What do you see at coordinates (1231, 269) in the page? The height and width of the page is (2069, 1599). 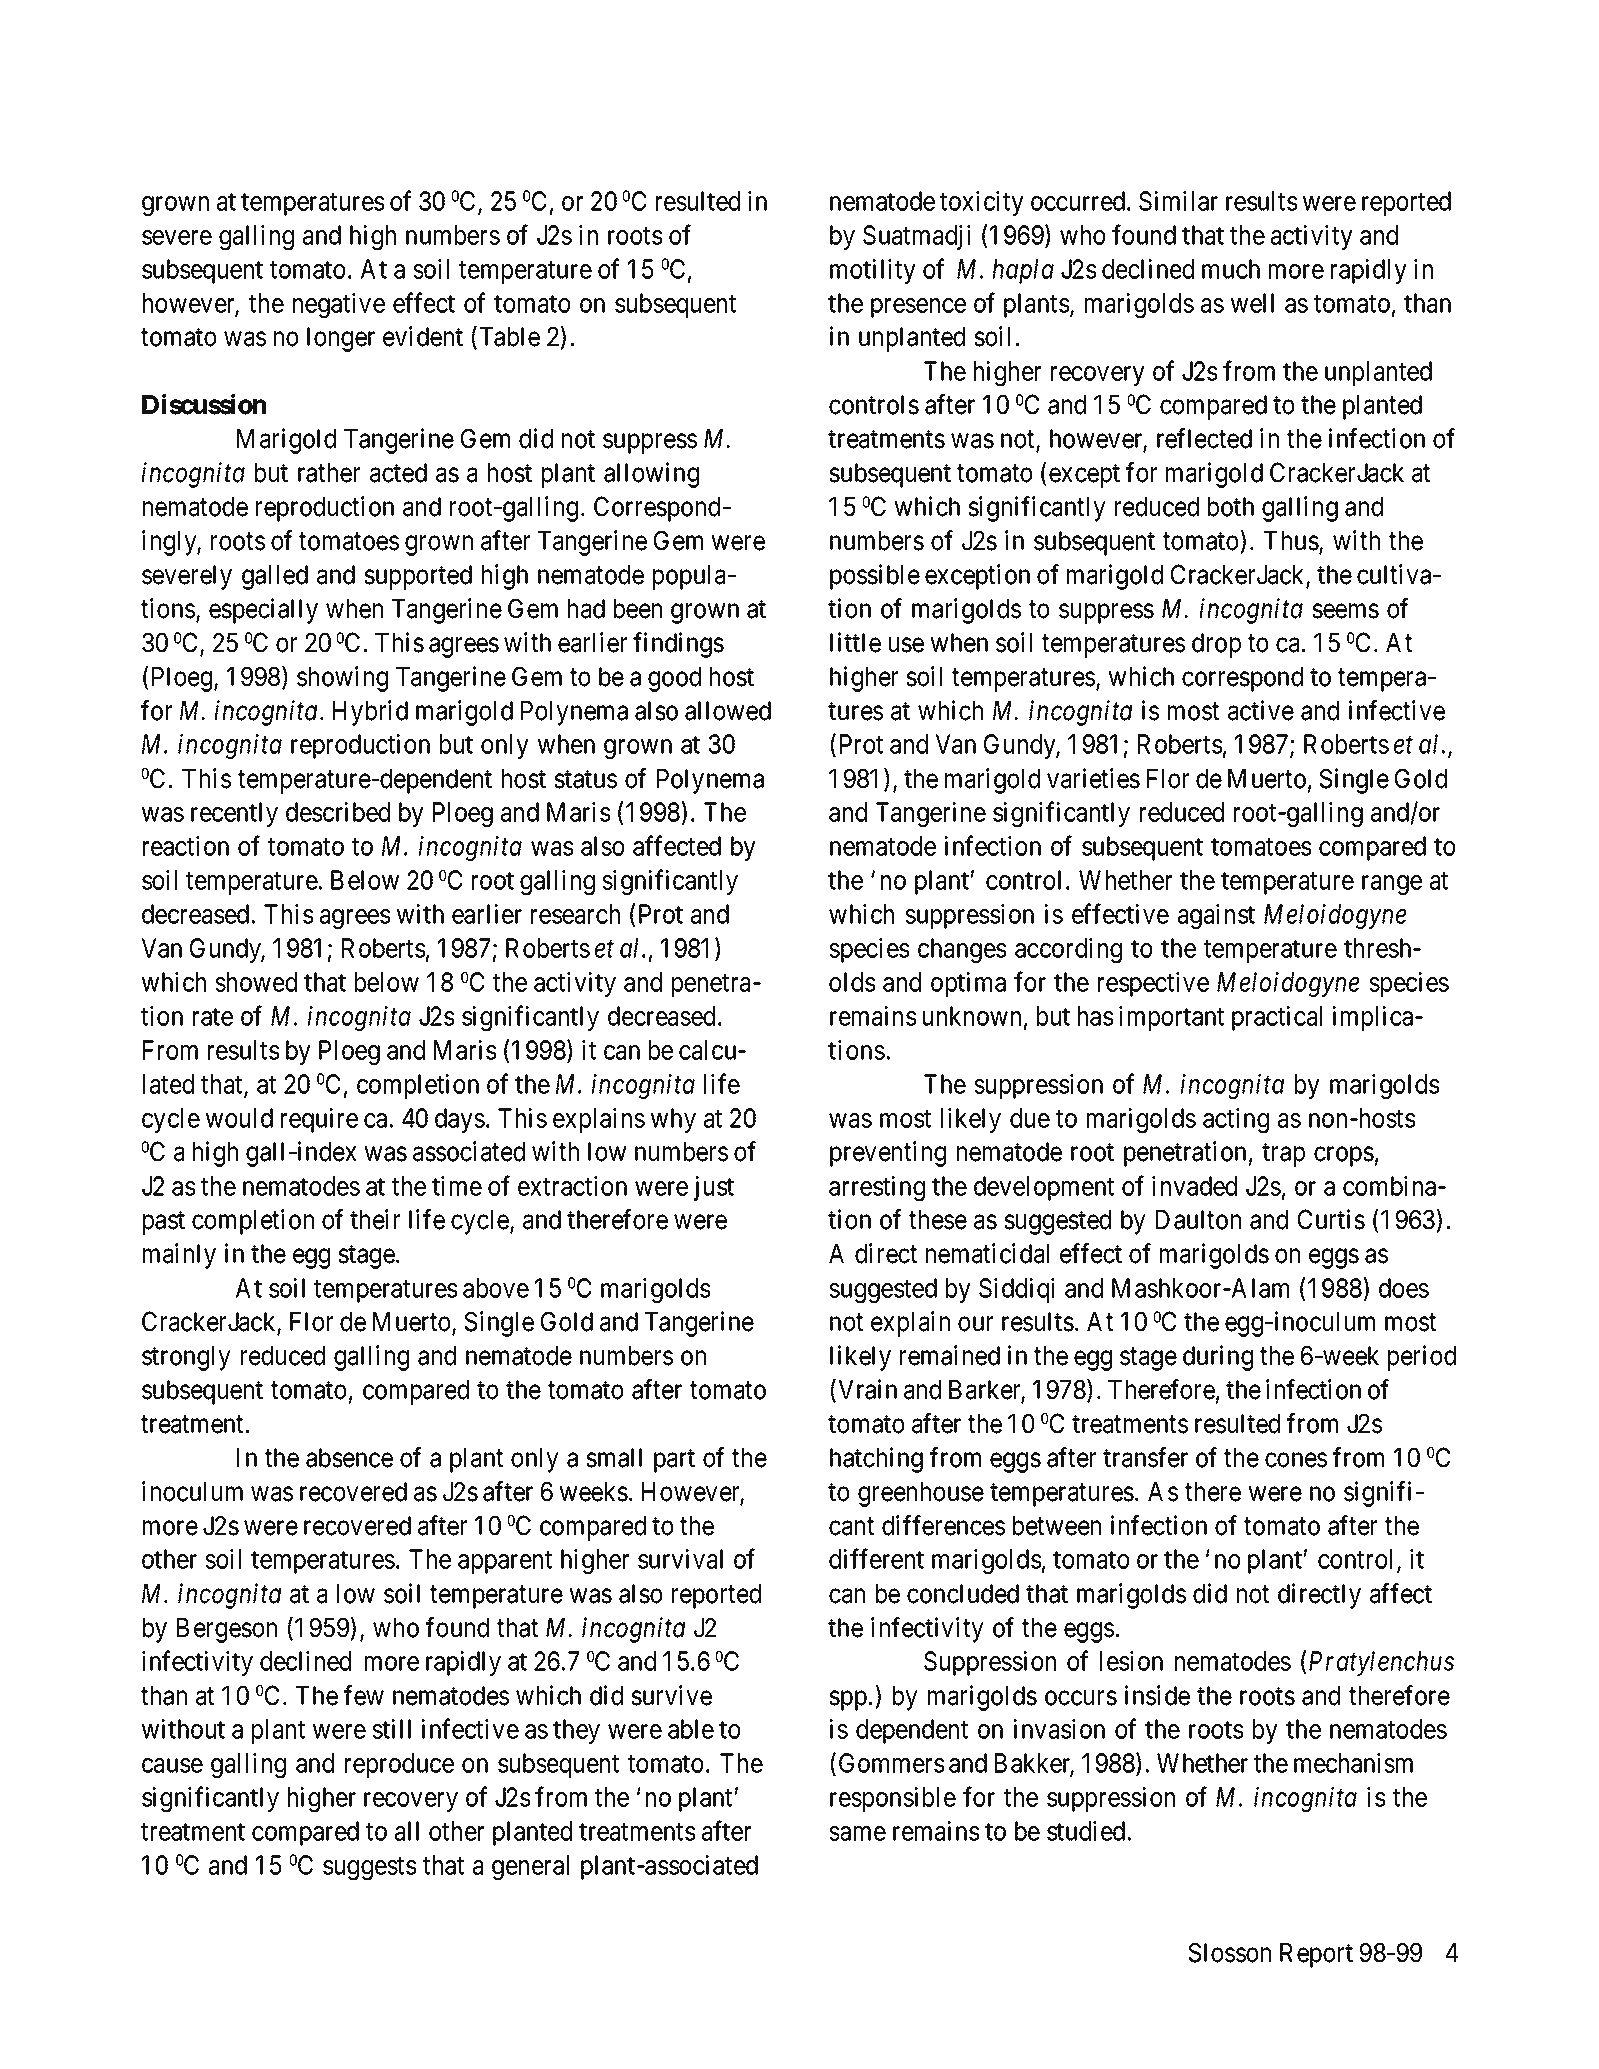 I see `much` at bounding box center [1231, 269].
